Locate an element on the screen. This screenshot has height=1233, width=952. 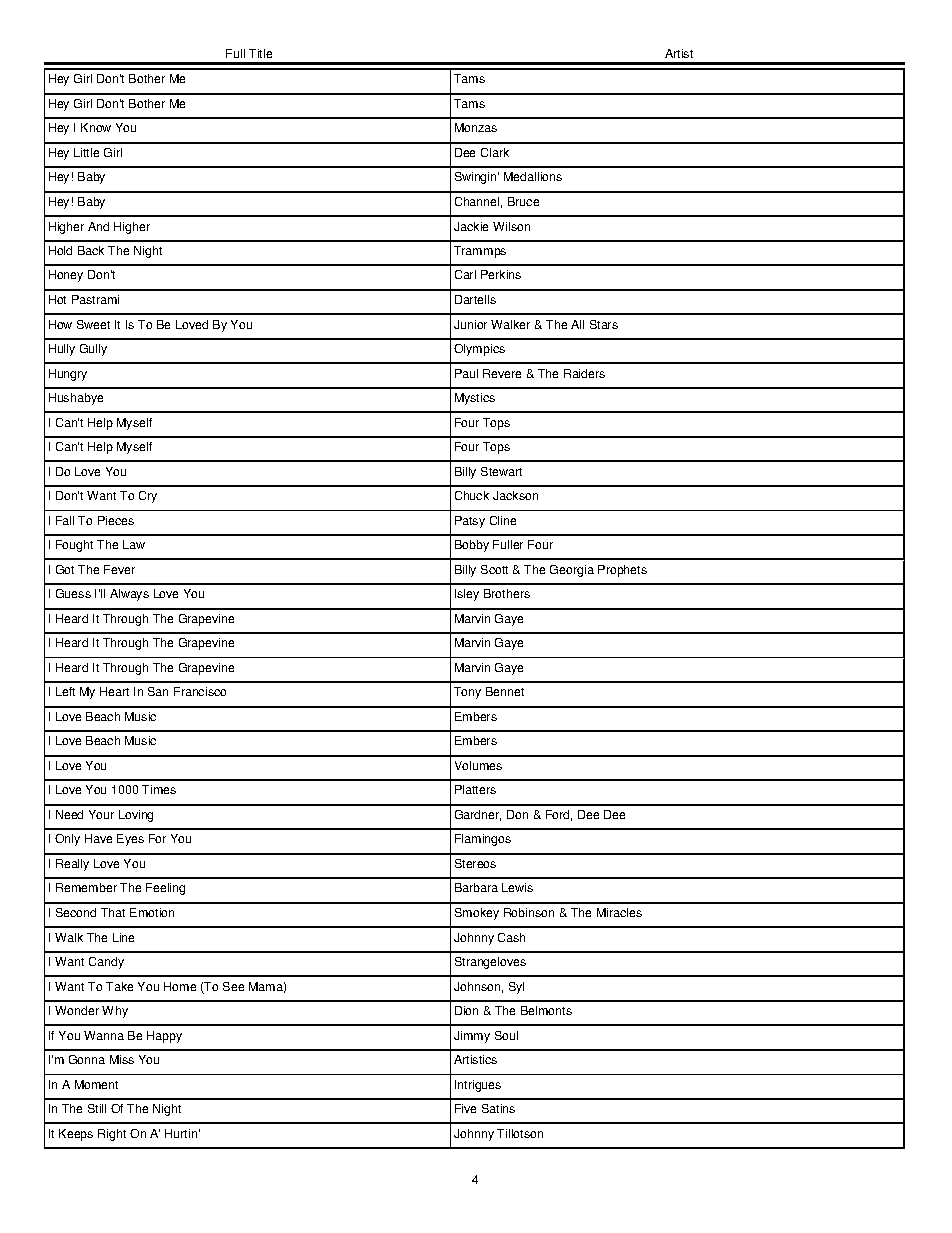
Isley is located at coordinates (467, 595).
